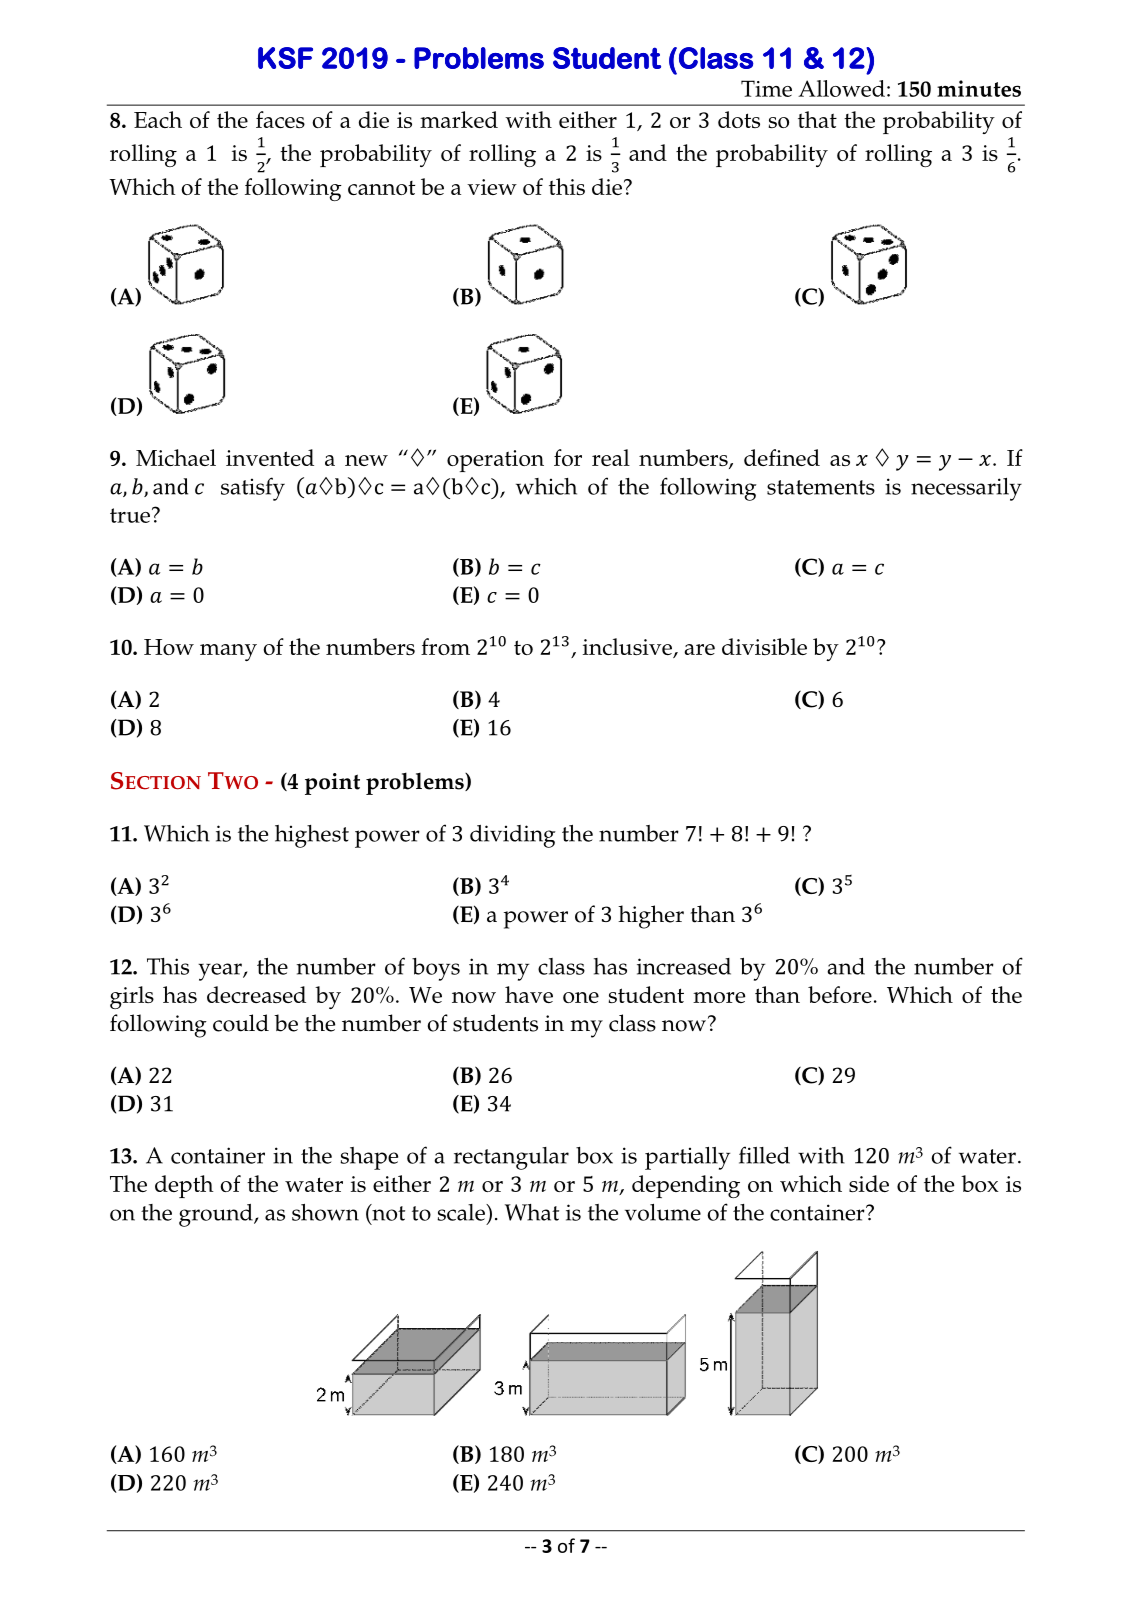 This screenshot has height=1600, width=1131. Describe the element at coordinates (628, 648) in the screenshot. I see `inclusive` at that location.
